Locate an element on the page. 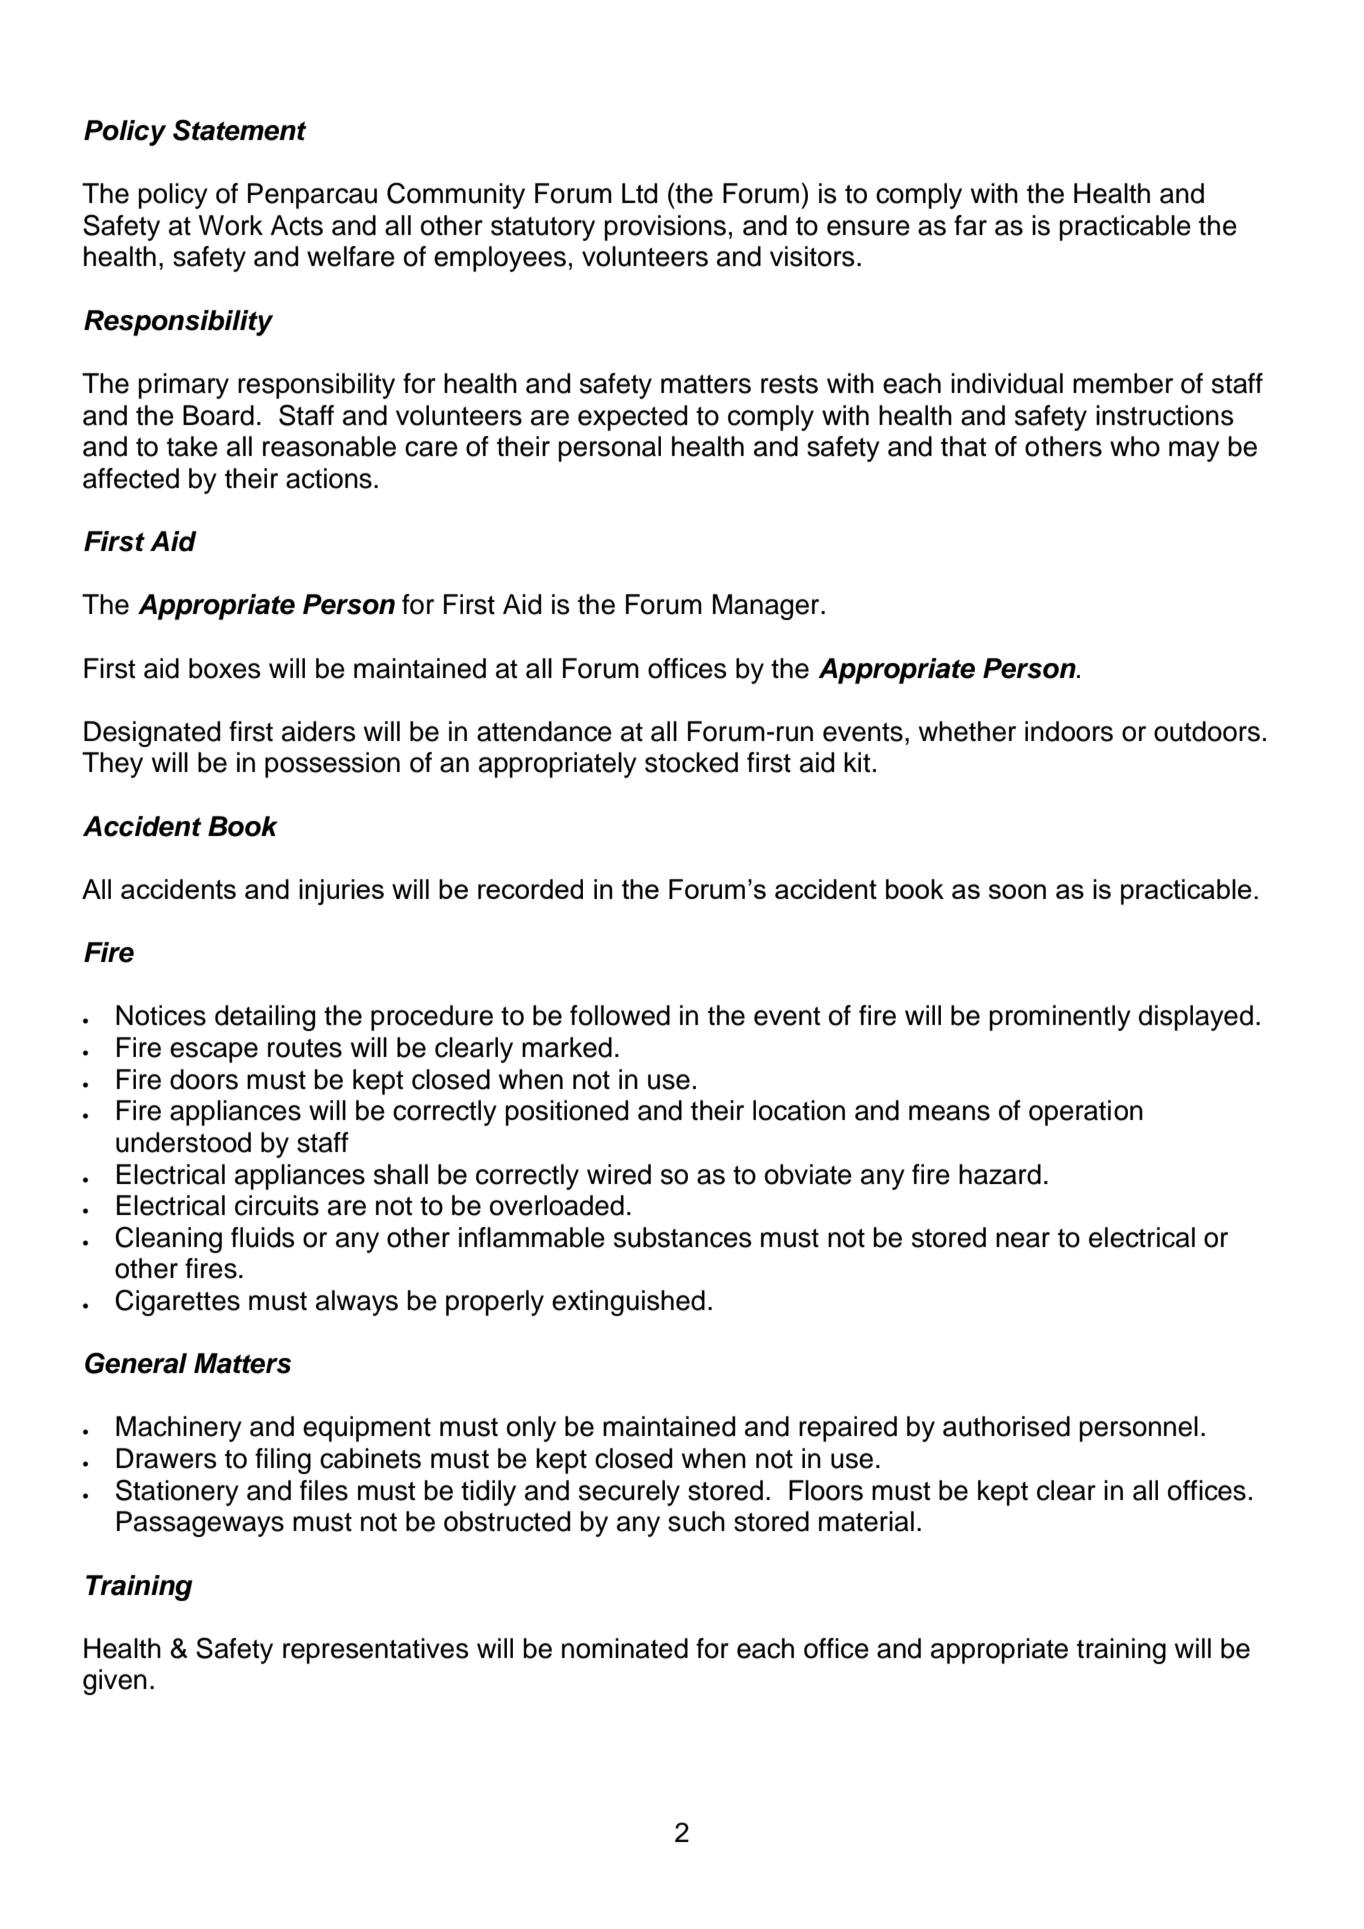  who is located at coordinates (1135, 446).
